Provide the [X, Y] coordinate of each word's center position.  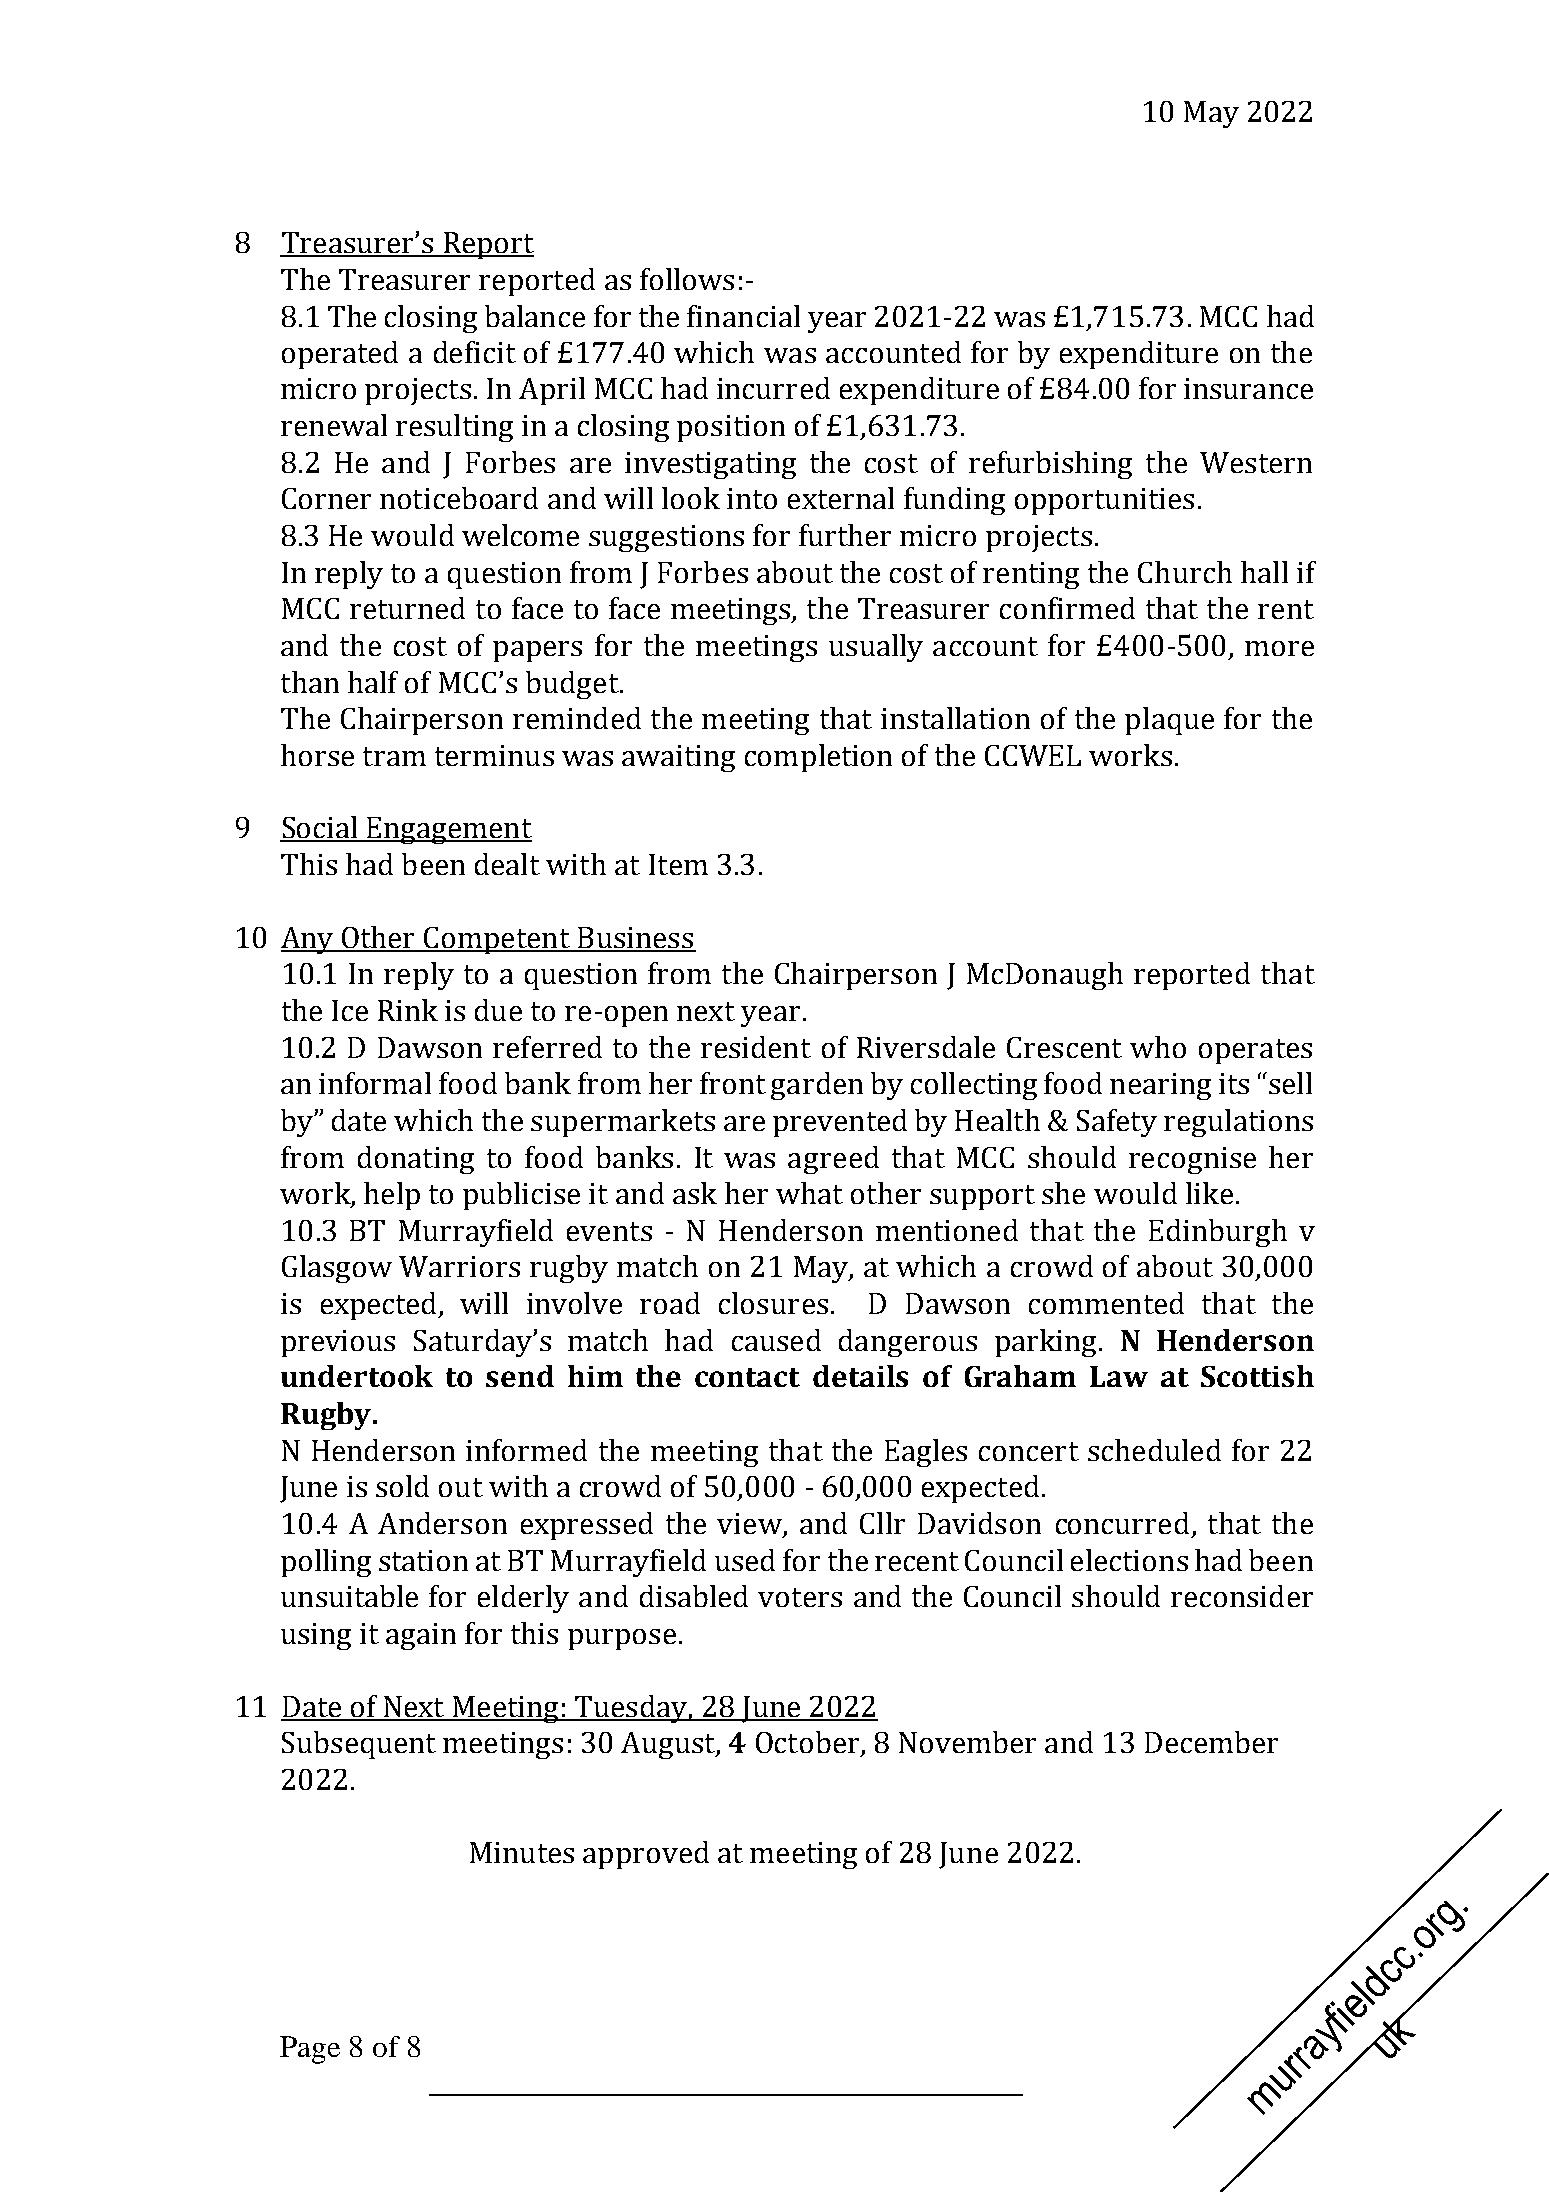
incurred [773, 388]
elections [1129, 1560]
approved [646, 1855]
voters [800, 1597]
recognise [1192, 1160]
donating [416, 1160]
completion [818, 758]
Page [310, 2050]
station [423, 1560]
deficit [475, 352]
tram [394, 756]
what [809, 1193]
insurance [1248, 388]
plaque [1169, 721]
